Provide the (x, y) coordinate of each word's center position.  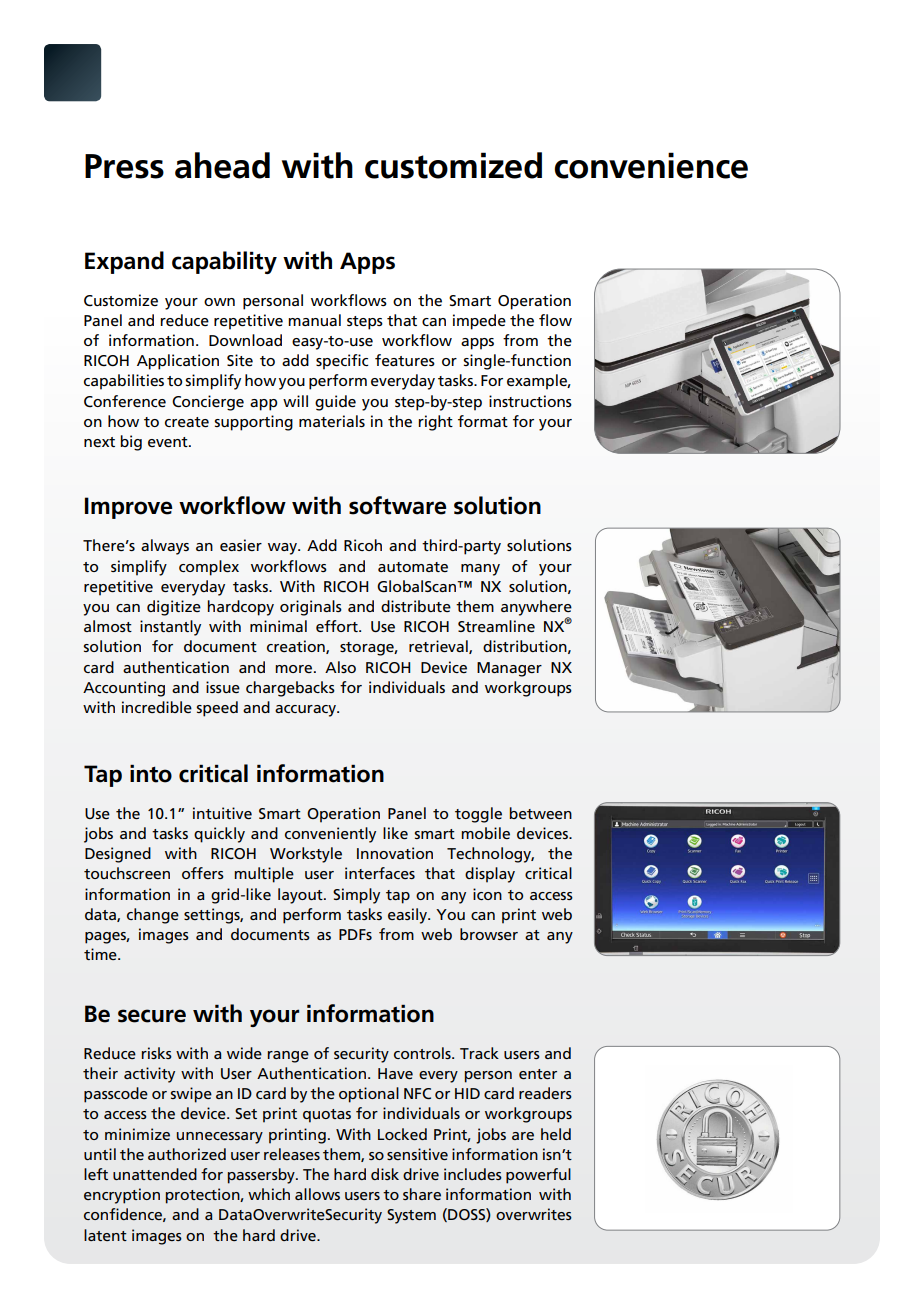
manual (314, 320)
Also (340, 667)
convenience (651, 165)
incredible (157, 707)
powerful (538, 1176)
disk (385, 1174)
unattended (155, 1174)
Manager (509, 669)
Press (124, 166)
